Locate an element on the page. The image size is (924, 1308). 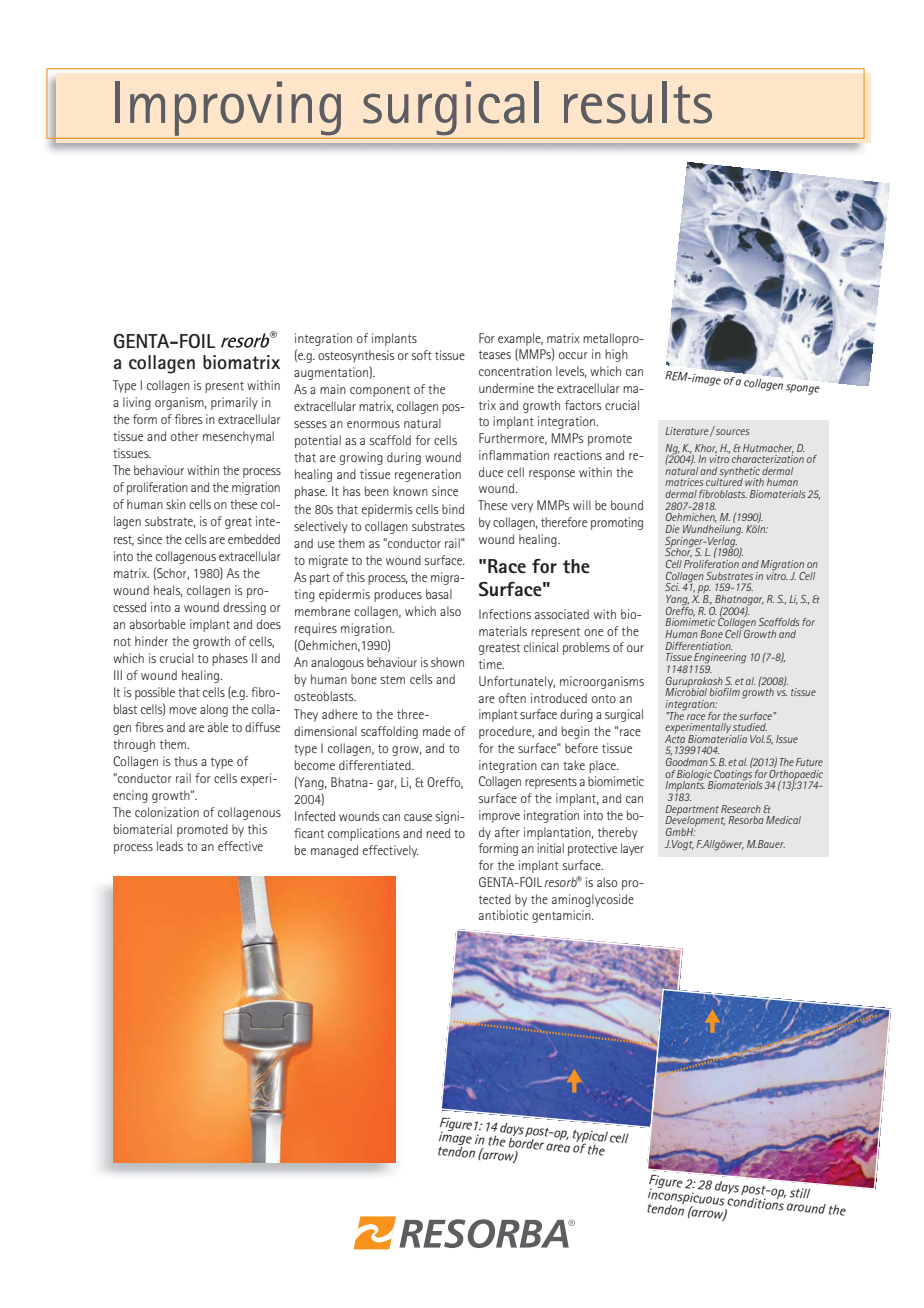
occur is located at coordinates (573, 355).
